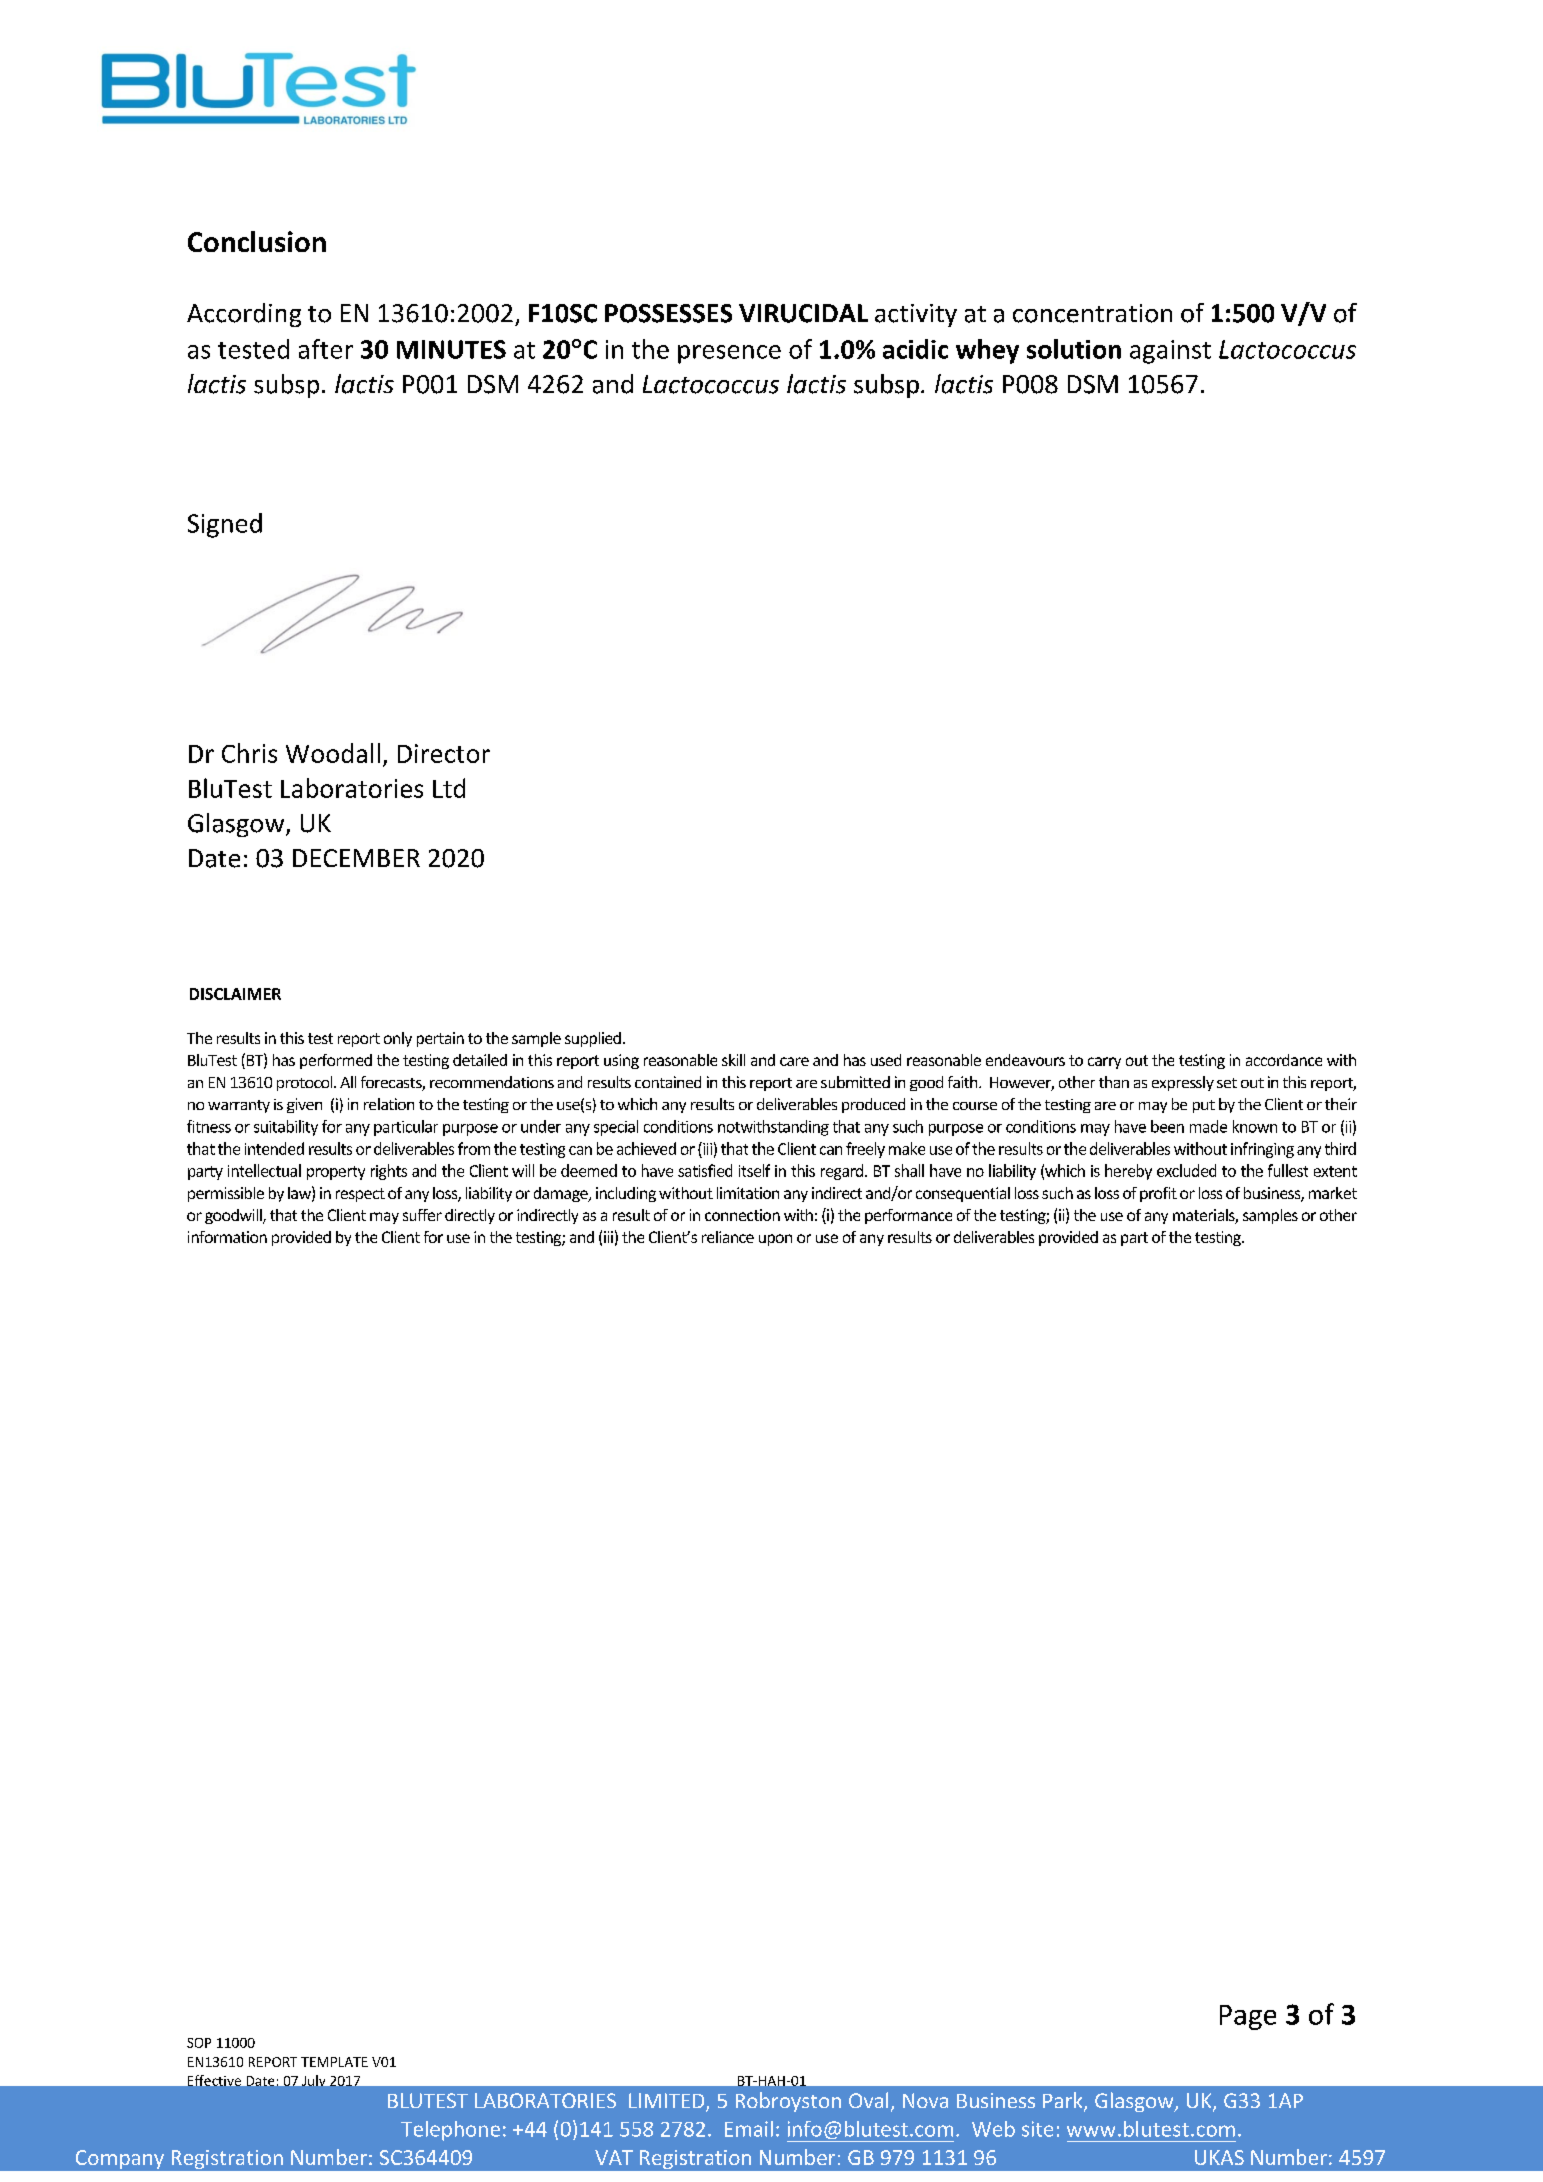 This screenshot has height=2182, width=1543. Describe the element at coordinates (356, 858) in the screenshot. I see `DECEMBER` at that location.
